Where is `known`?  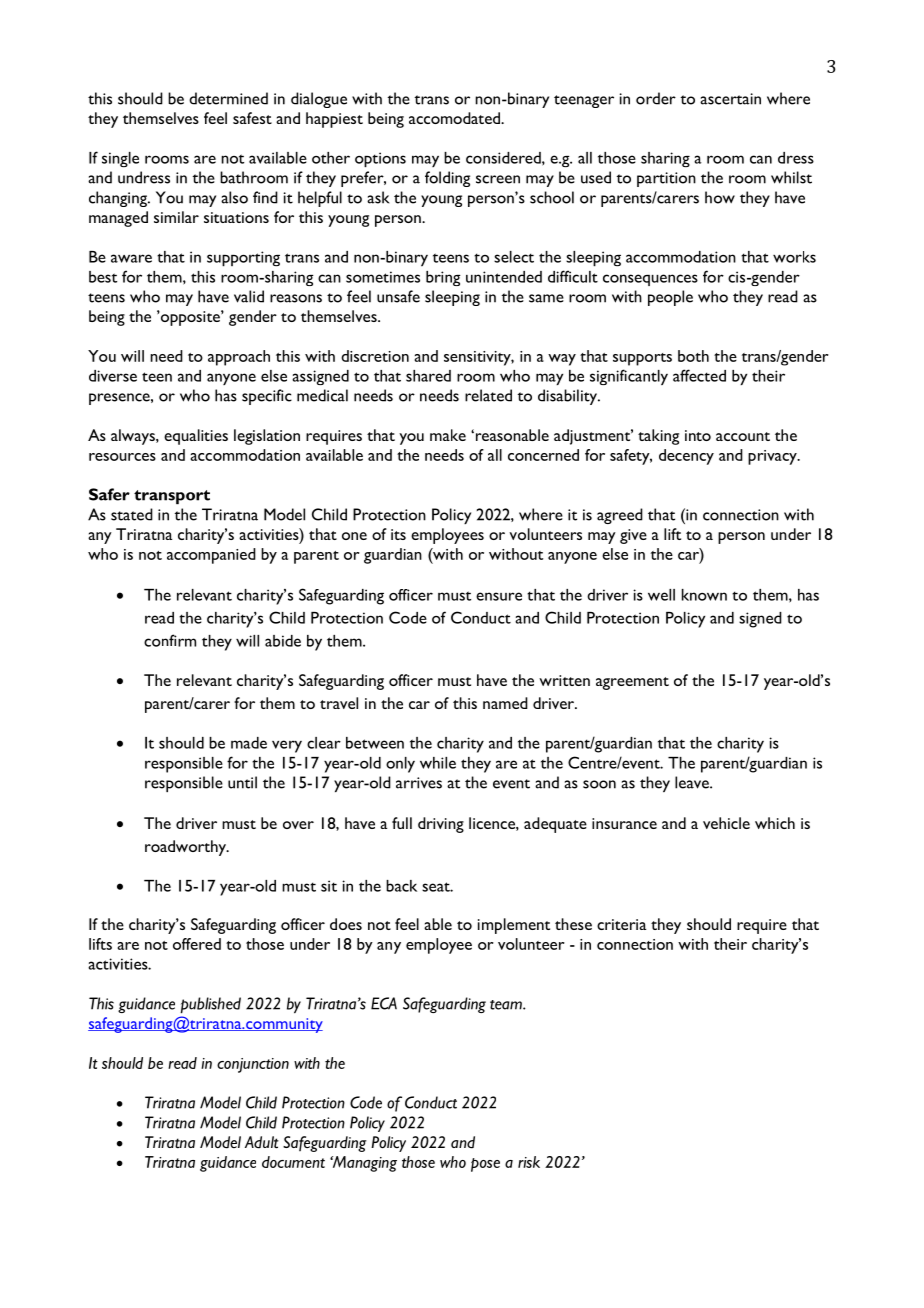 known is located at coordinates (704, 595).
